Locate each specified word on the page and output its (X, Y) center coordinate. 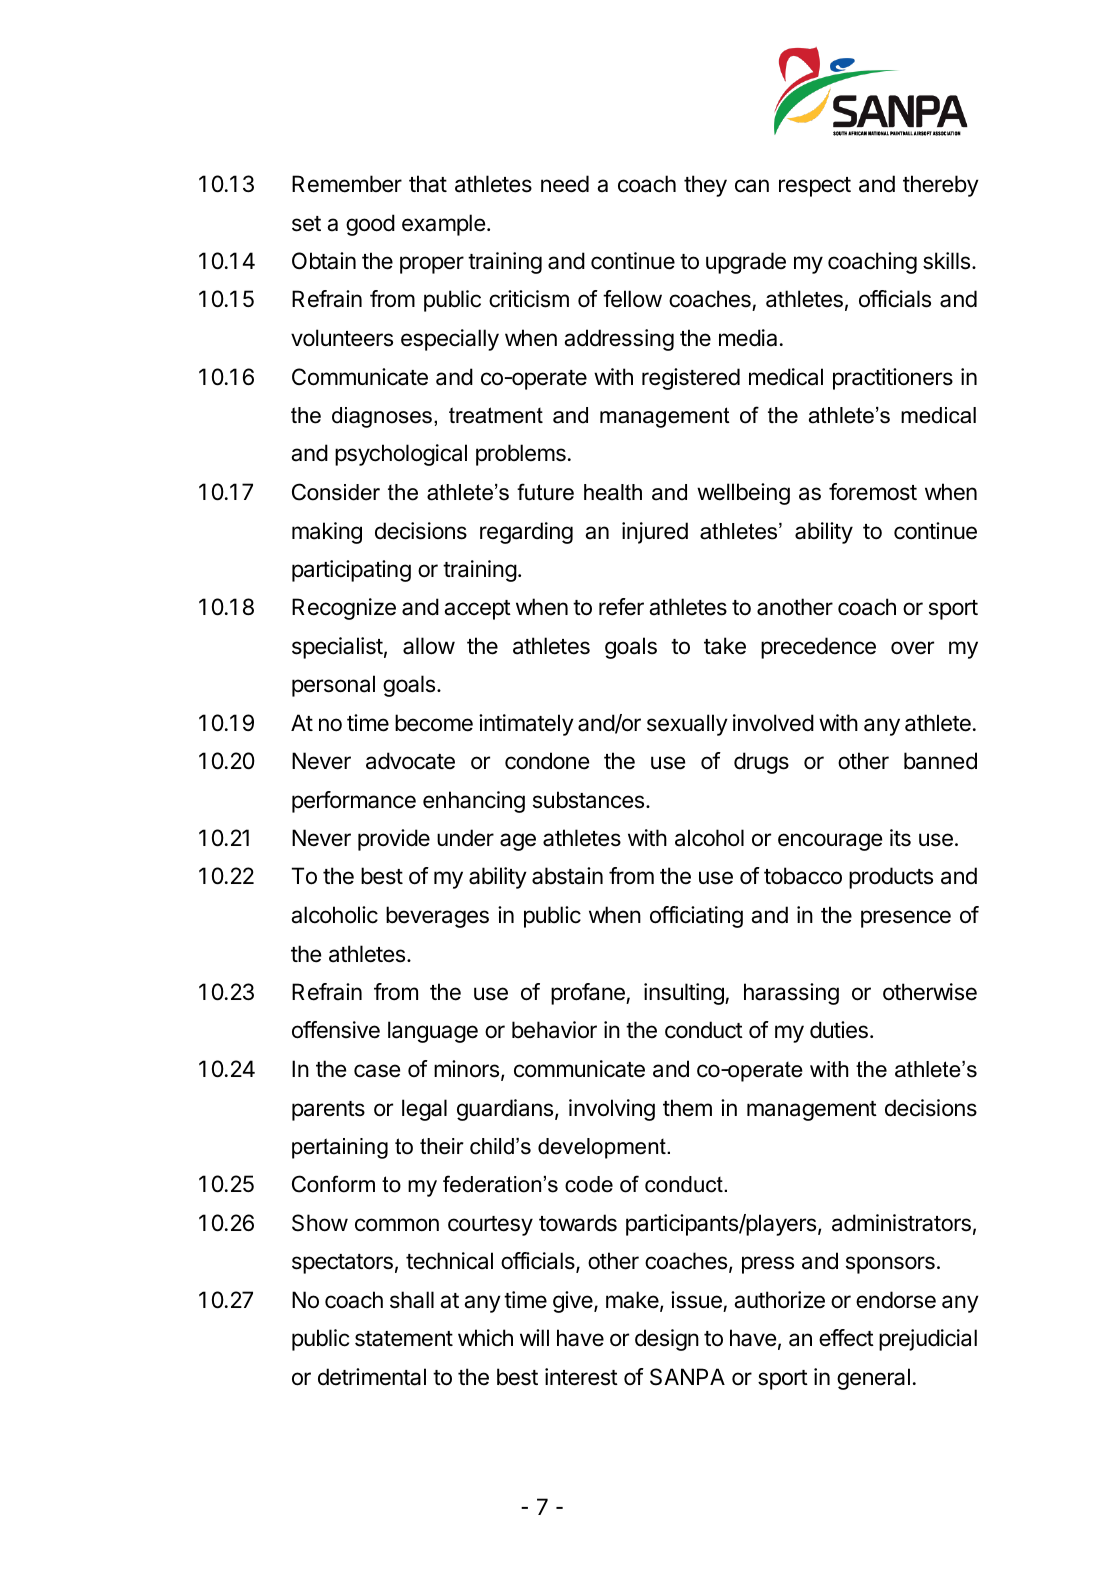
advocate (410, 761)
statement (404, 1339)
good (370, 225)
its (900, 838)
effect (846, 1338)
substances (588, 800)
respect (815, 187)
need (565, 184)
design (667, 1340)
